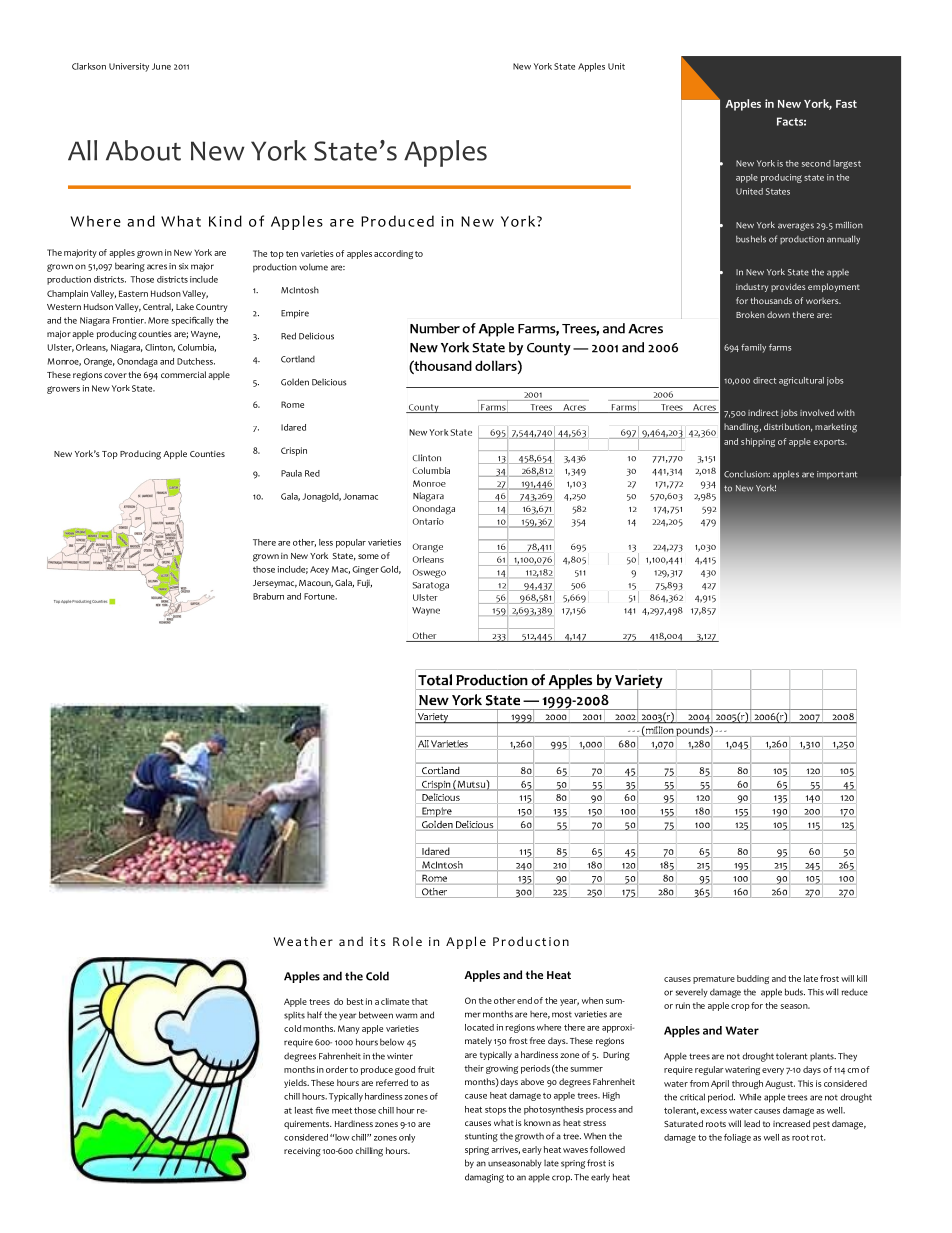 This screenshot has width=952, height=1233. I want to click on that, so click(420, 1001).
